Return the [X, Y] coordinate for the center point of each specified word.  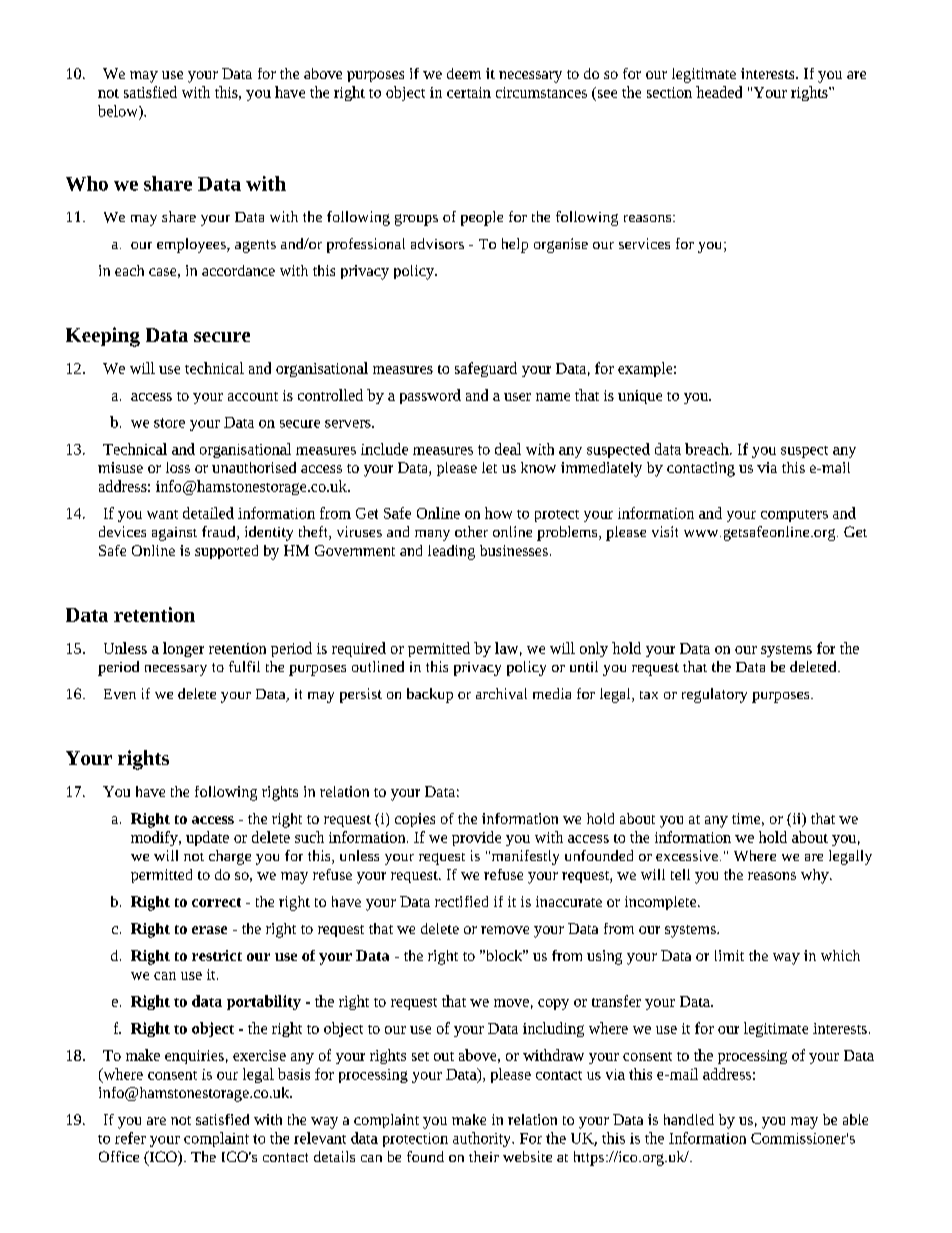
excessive [687, 855]
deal [508, 449]
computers [794, 516]
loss [178, 467]
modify [155, 838]
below [119, 111]
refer [130, 1138]
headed [719, 92]
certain [469, 92]
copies [415, 820]
